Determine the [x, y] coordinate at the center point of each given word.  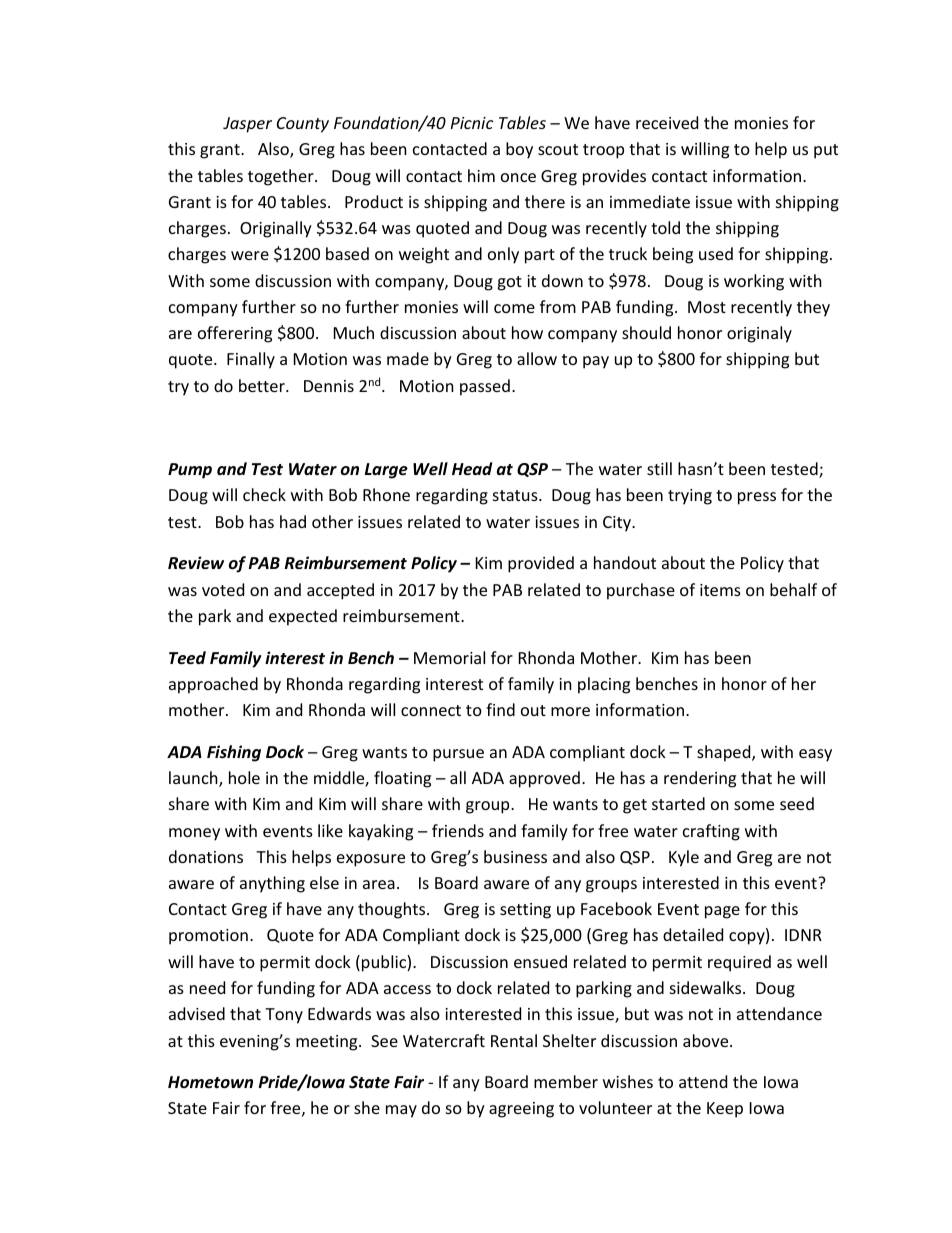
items [720, 590]
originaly [759, 334]
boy [519, 150]
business [515, 856]
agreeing [521, 1110]
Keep [725, 1110]
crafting [711, 832]
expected [303, 617]
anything [272, 884]
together [282, 177]
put [826, 151]
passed [485, 387]
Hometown [210, 1082]
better [263, 385]
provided [541, 564]
